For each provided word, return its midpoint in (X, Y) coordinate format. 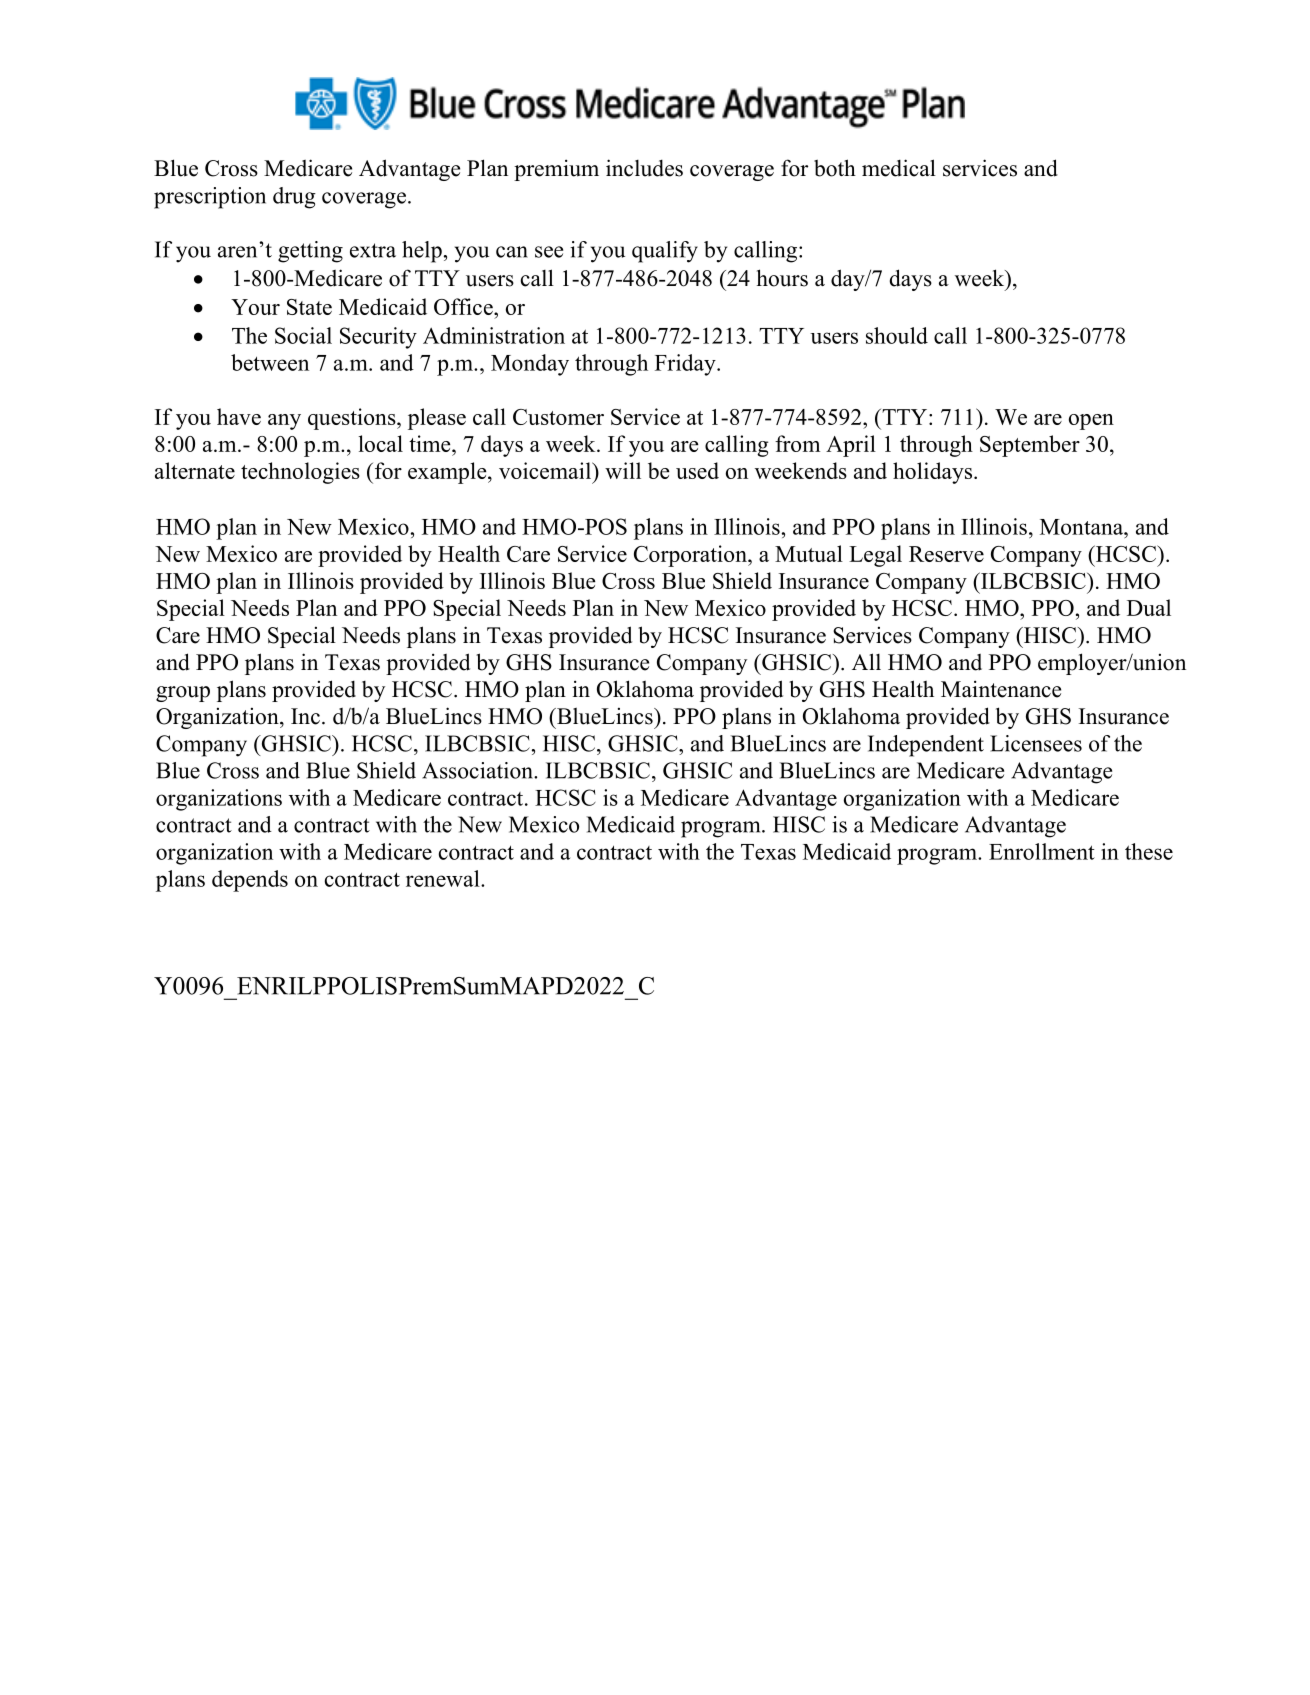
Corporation (691, 556)
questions (353, 419)
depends (250, 881)
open (1091, 422)
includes (644, 168)
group (183, 694)
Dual (1149, 607)
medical (899, 168)
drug (294, 198)
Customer (558, 417)
